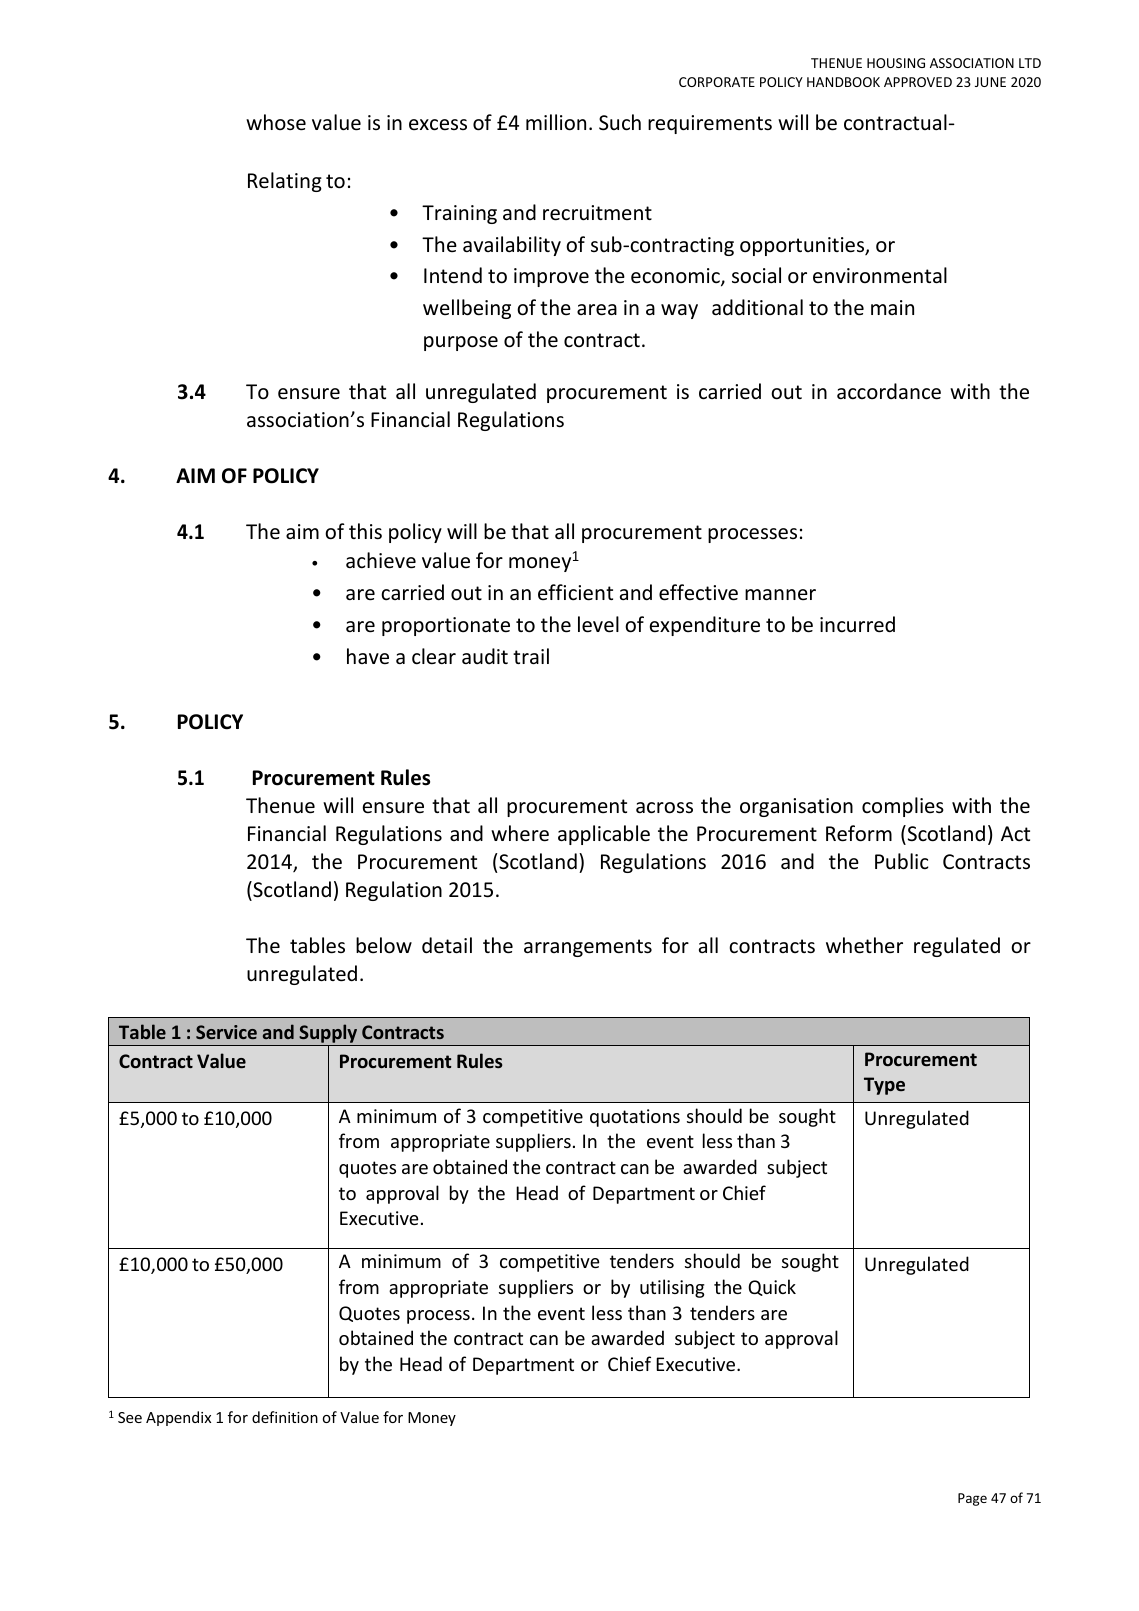 The image size is (1139, 1611). What do you see at coordinates (903, 807) in the screenshot?
I see `complies` at bounding box center [903, 807].
